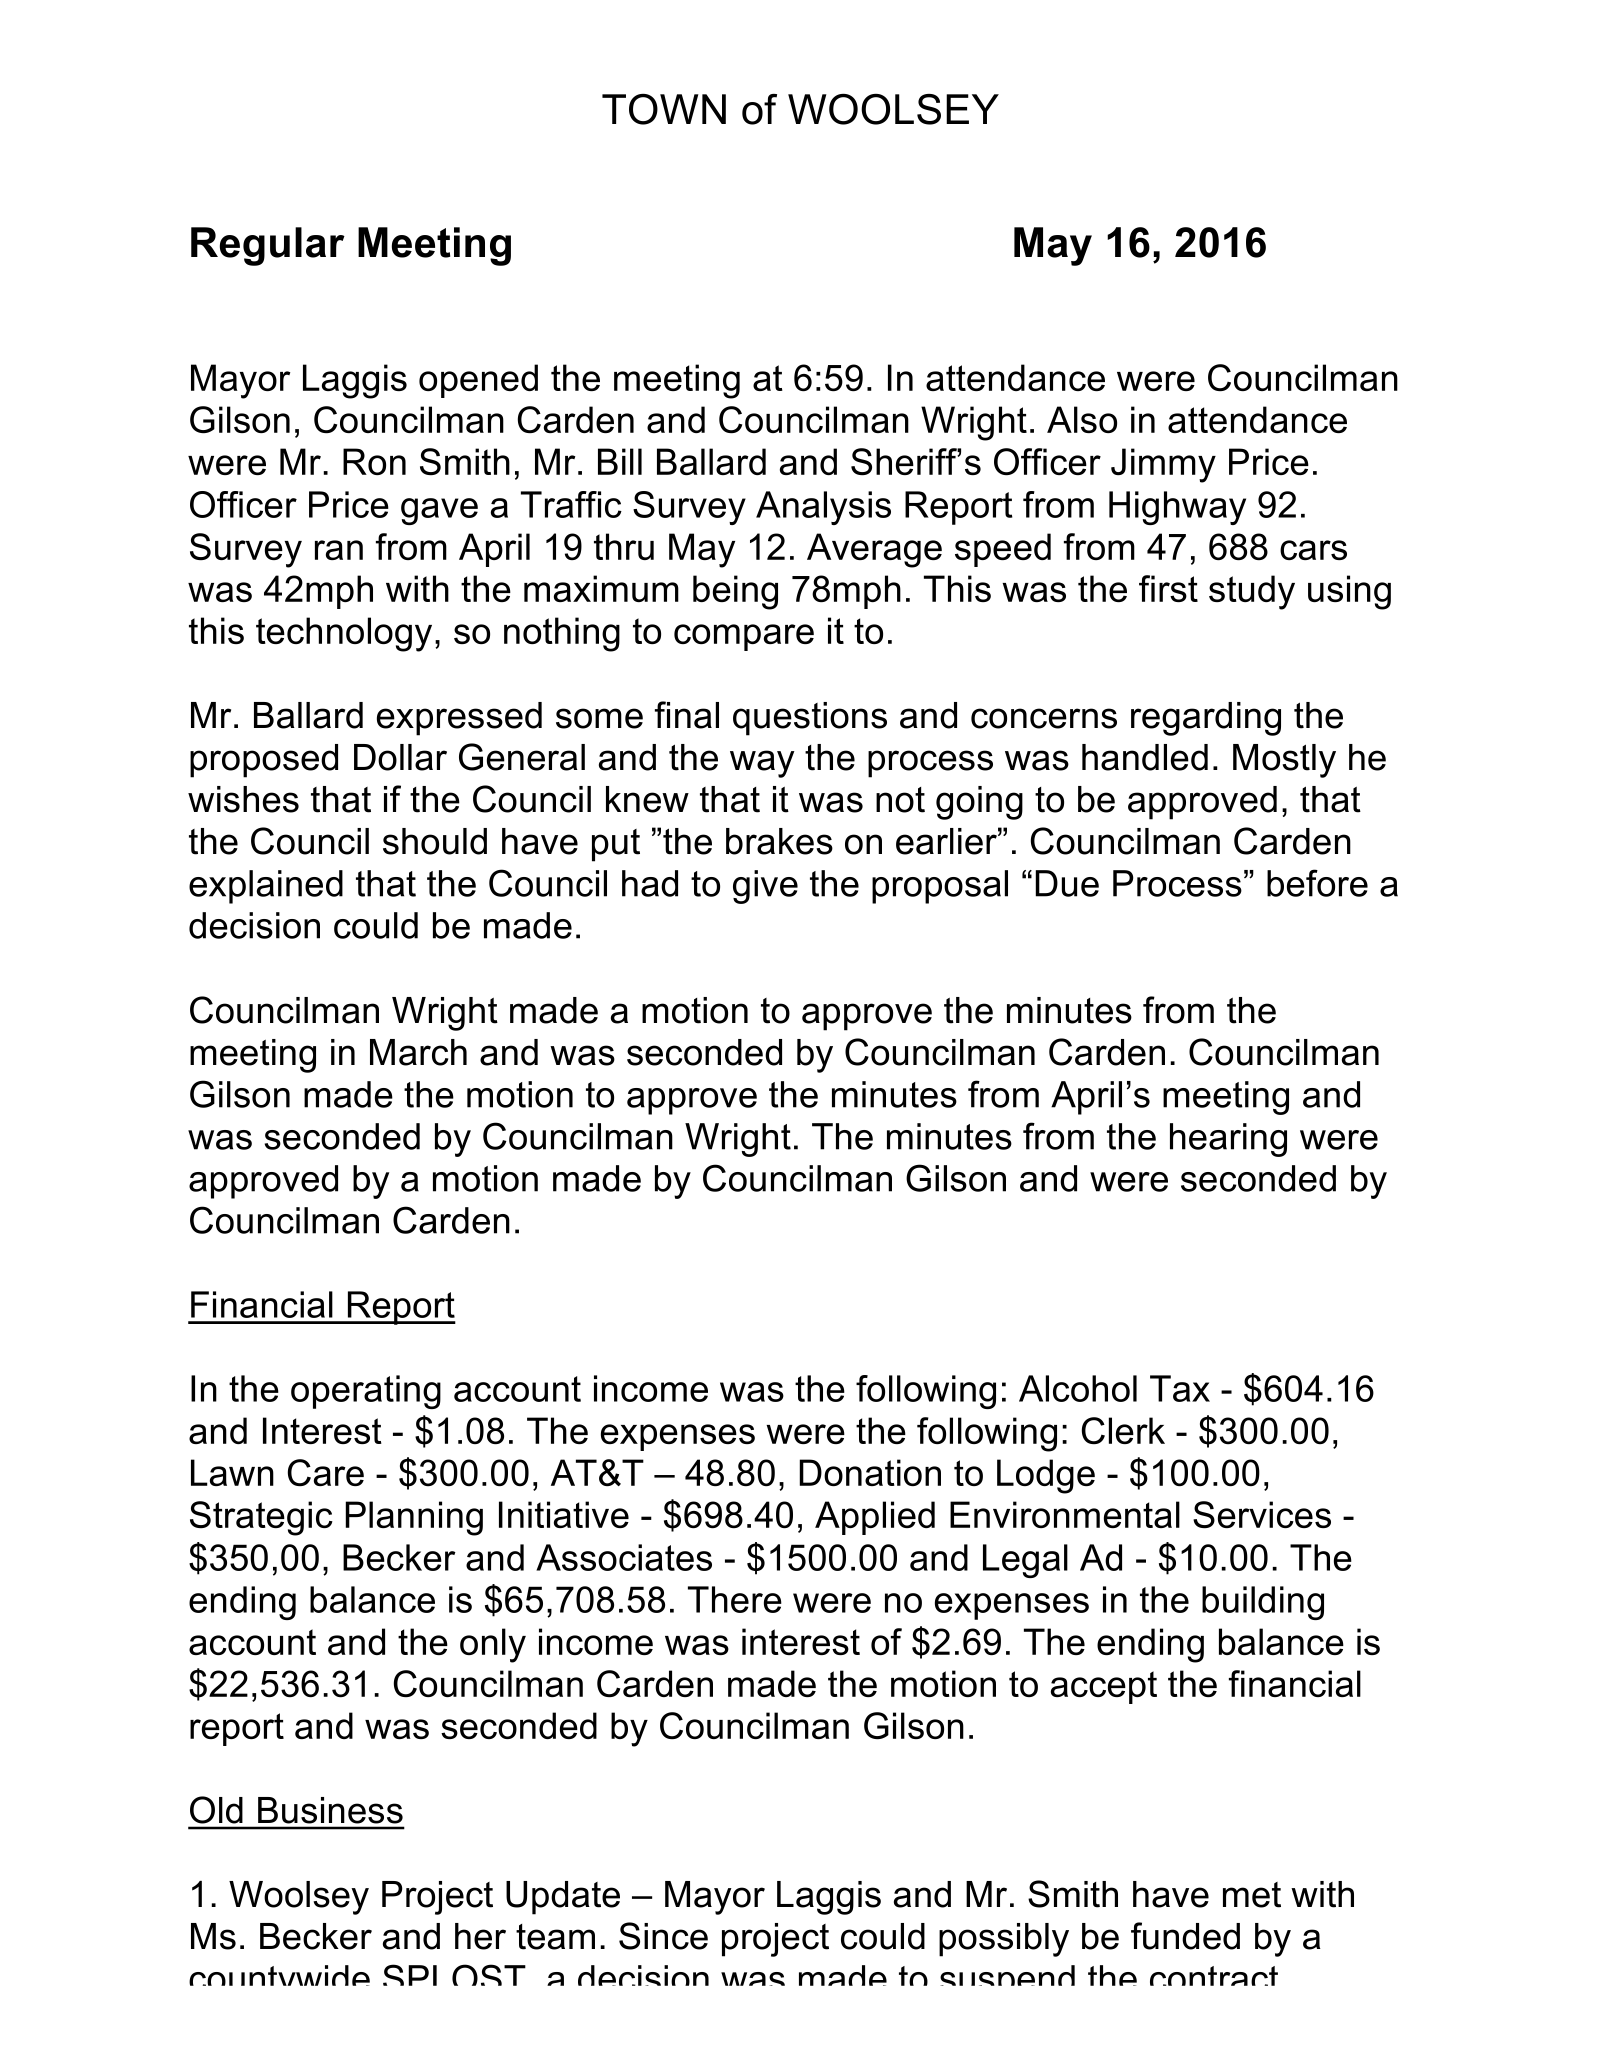  What do you see at coordinates (1180, 1388) in the screenshot?
I see `Tax` at bounding box center [1180, 1388].
